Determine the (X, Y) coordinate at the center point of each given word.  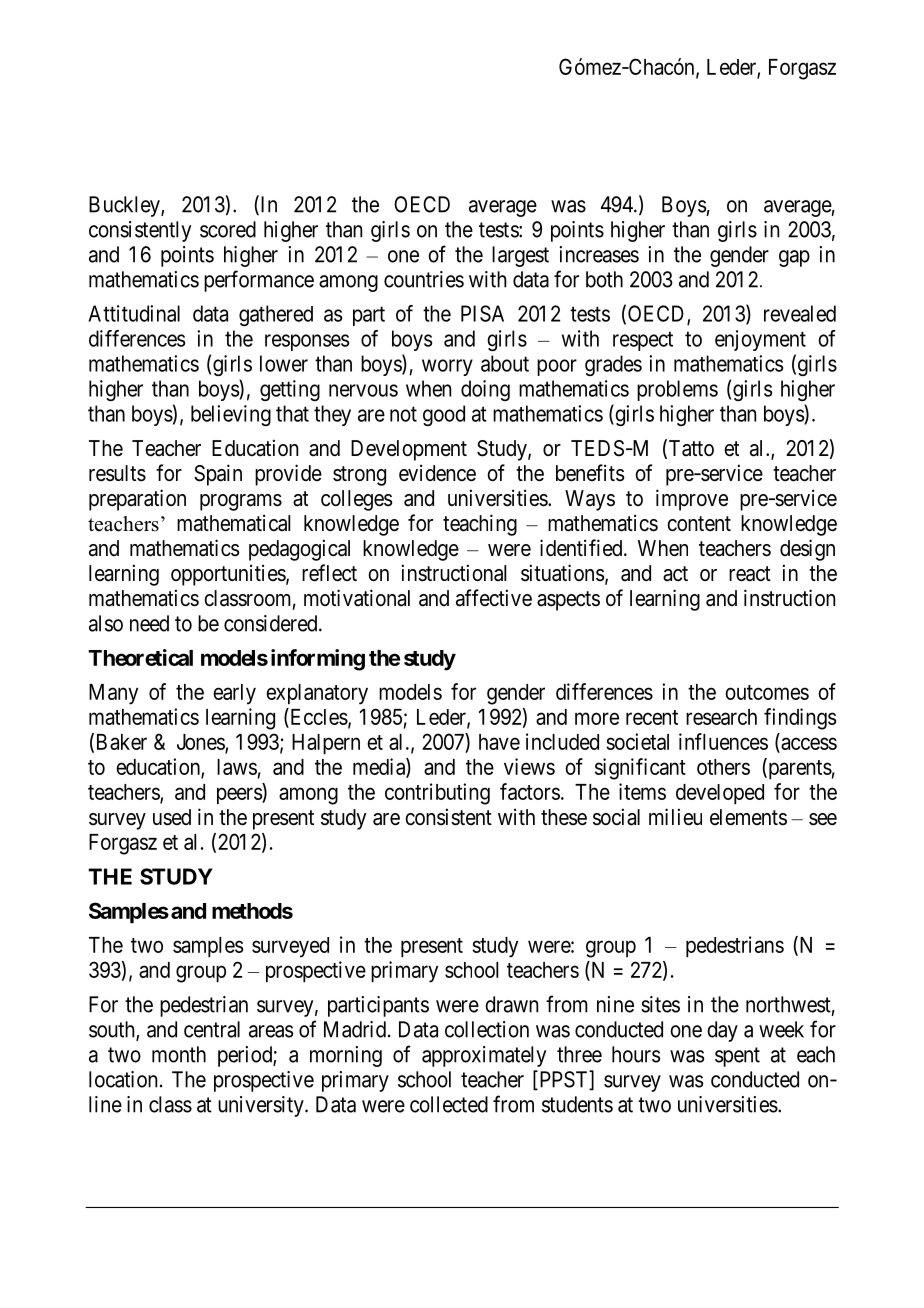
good (444, 415)
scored (228, 229)
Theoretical (140, 657)
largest (520, 256)
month (179, 1054)
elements (748, 817)
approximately (484, 1056)
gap (794, 258)
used (172, 817)
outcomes (767, 692)
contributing (437, 794)
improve (692, 500)
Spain (218, 475)
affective (494, 598)
